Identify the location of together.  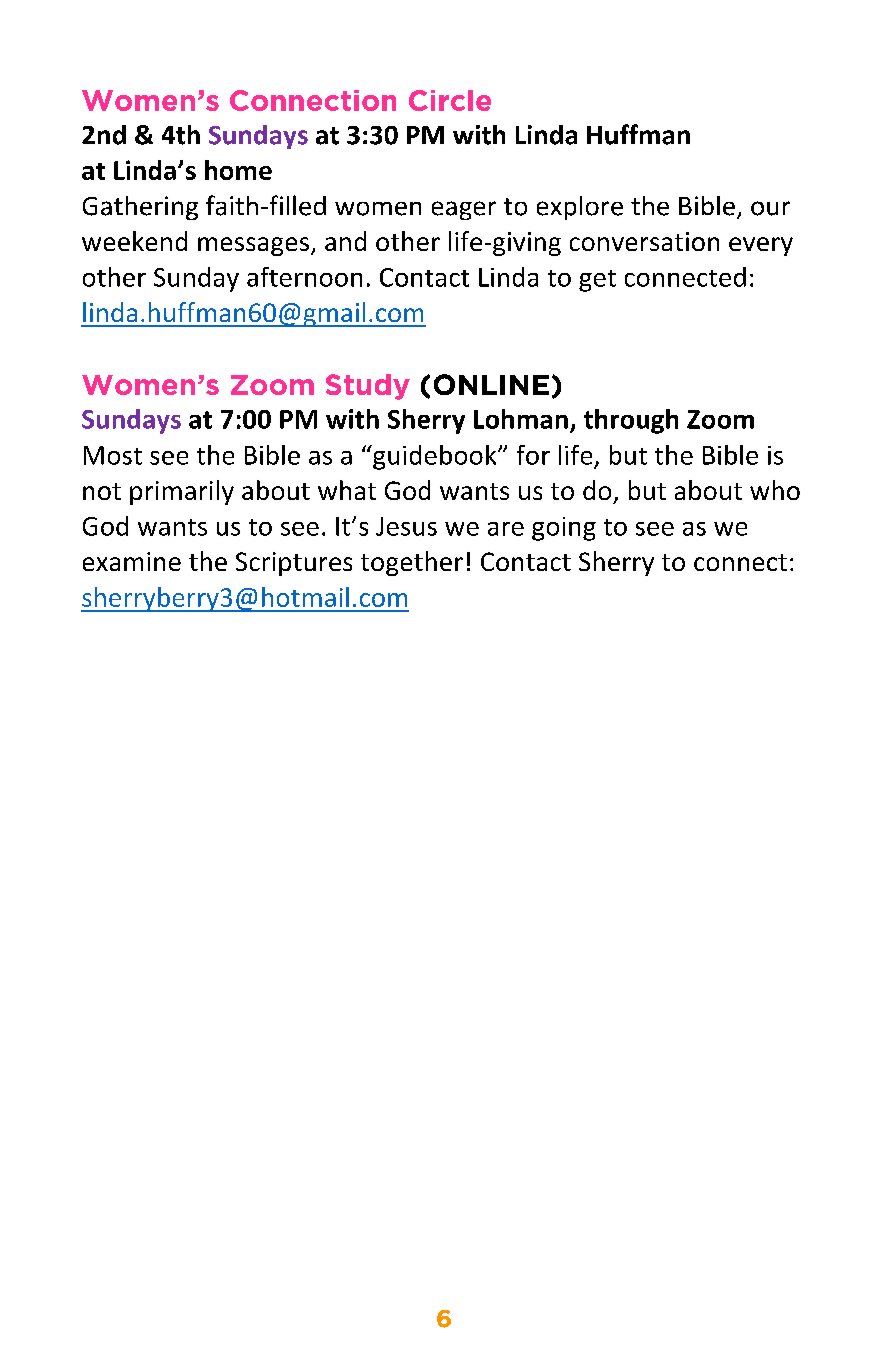
(412, 563).
